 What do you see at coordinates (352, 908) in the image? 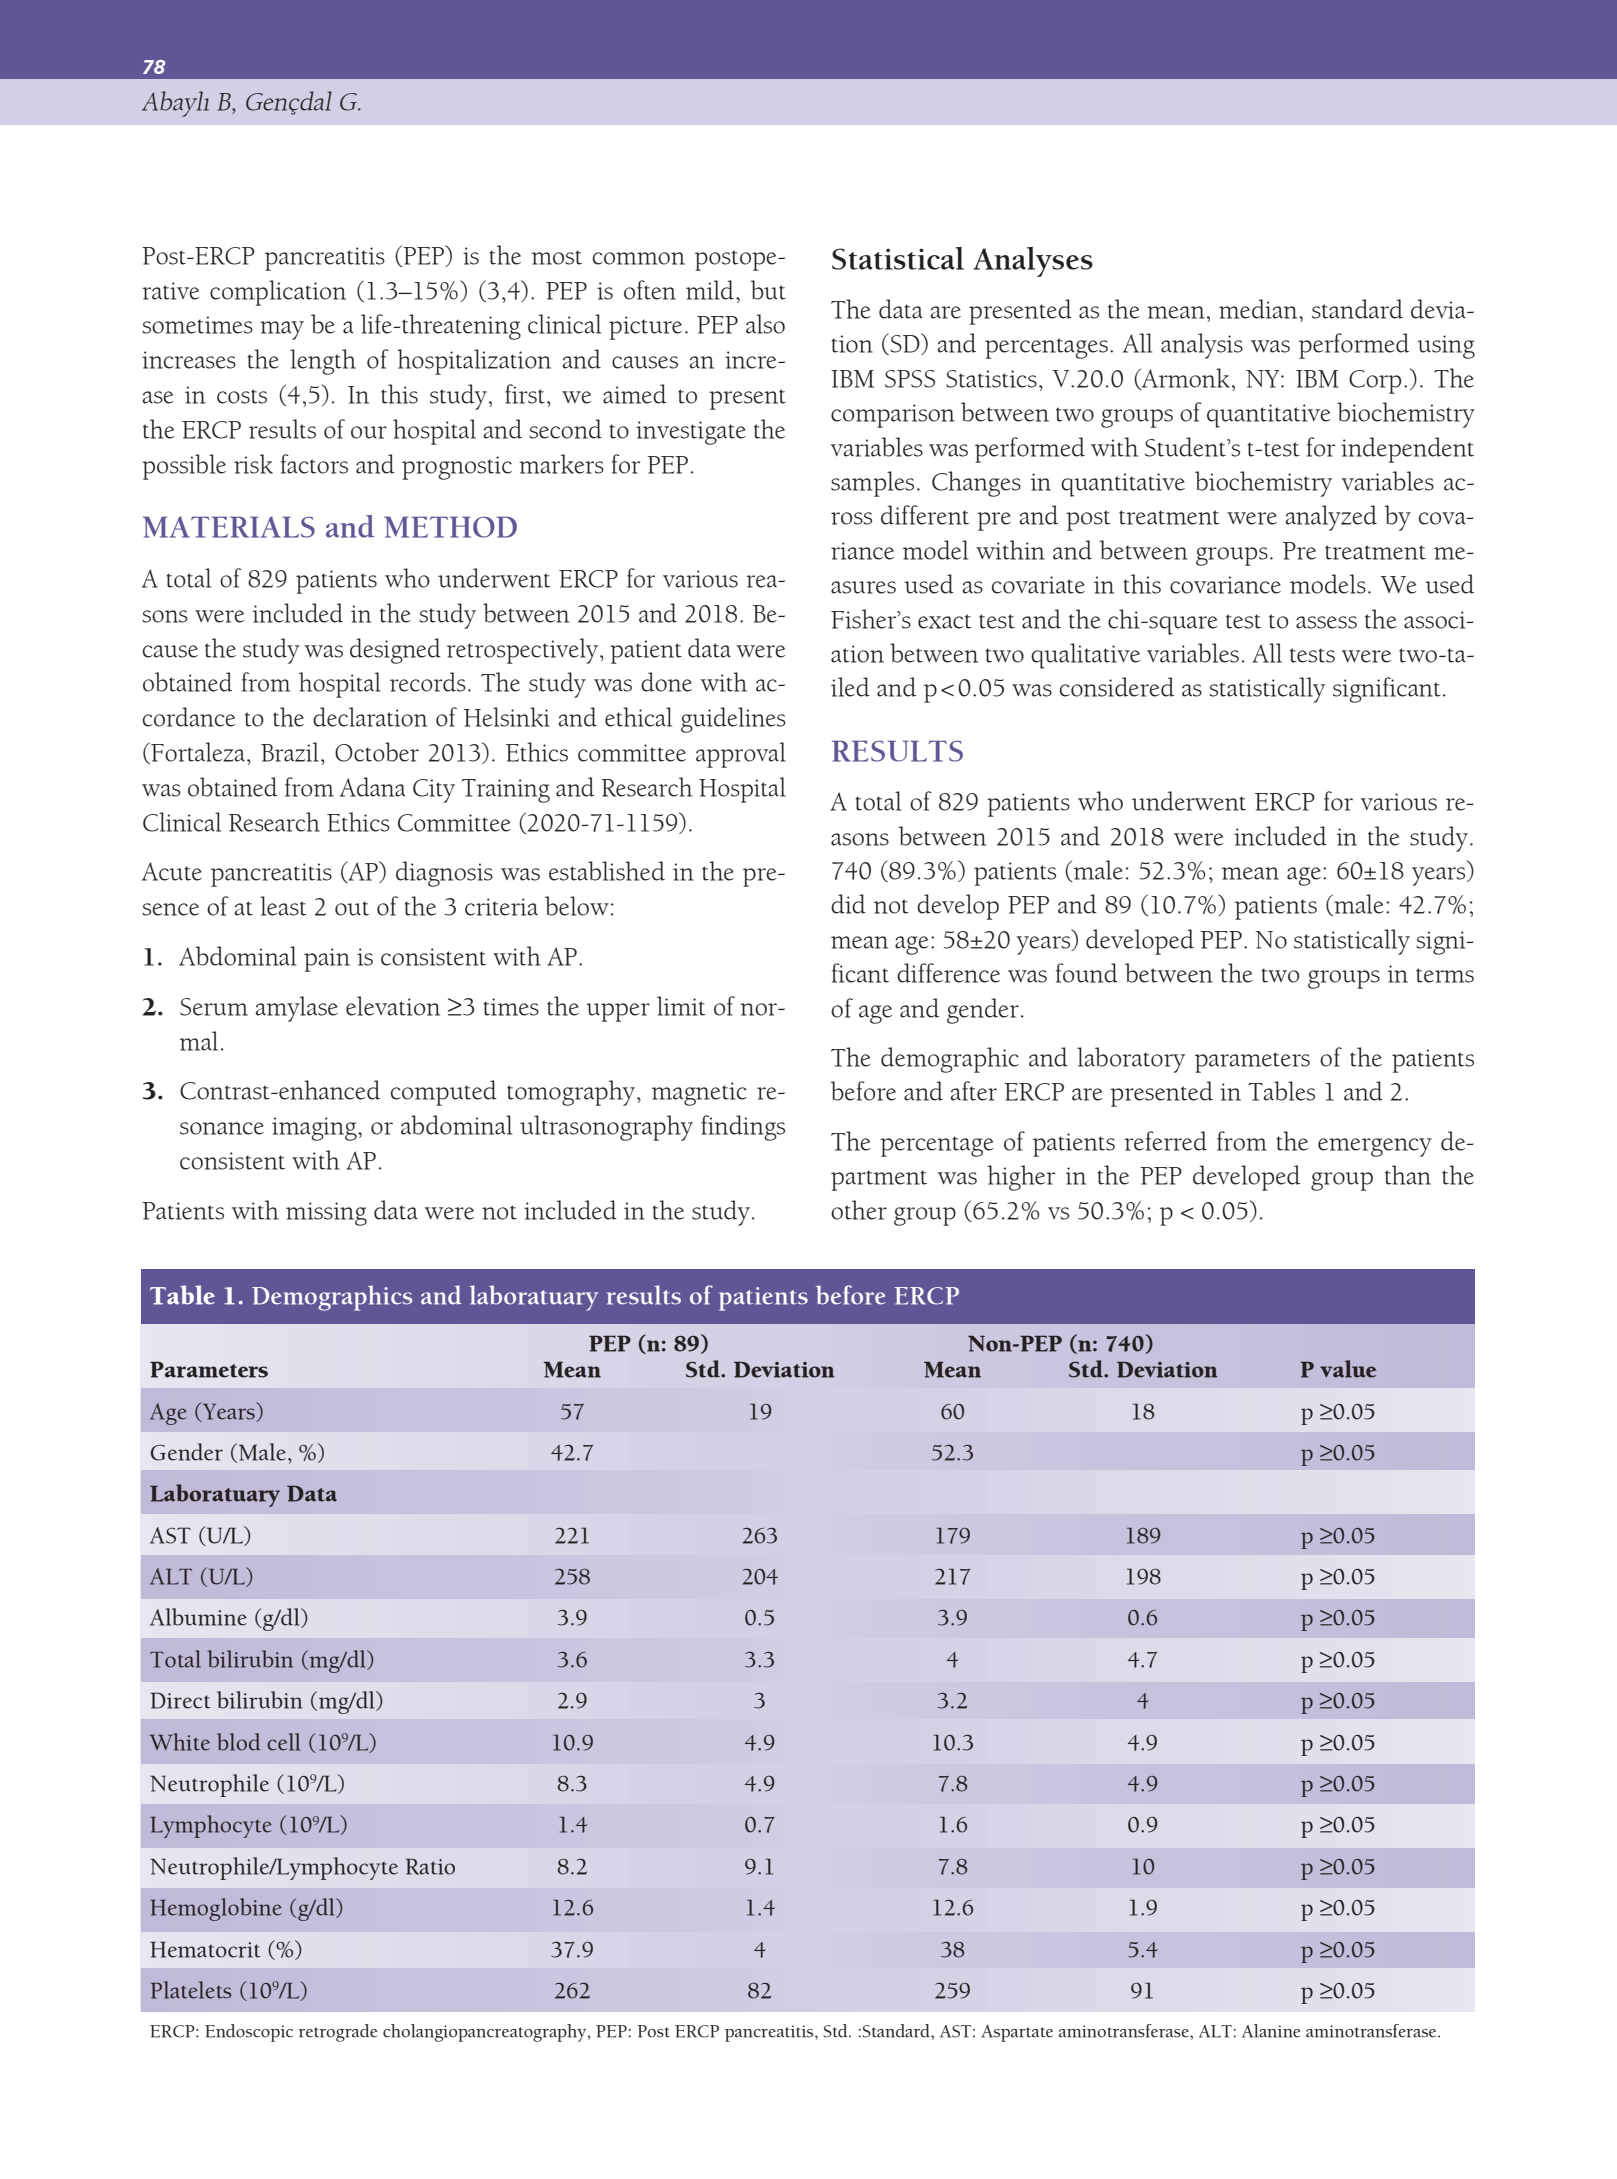
I see `out` at bounding box center [352, 908].
